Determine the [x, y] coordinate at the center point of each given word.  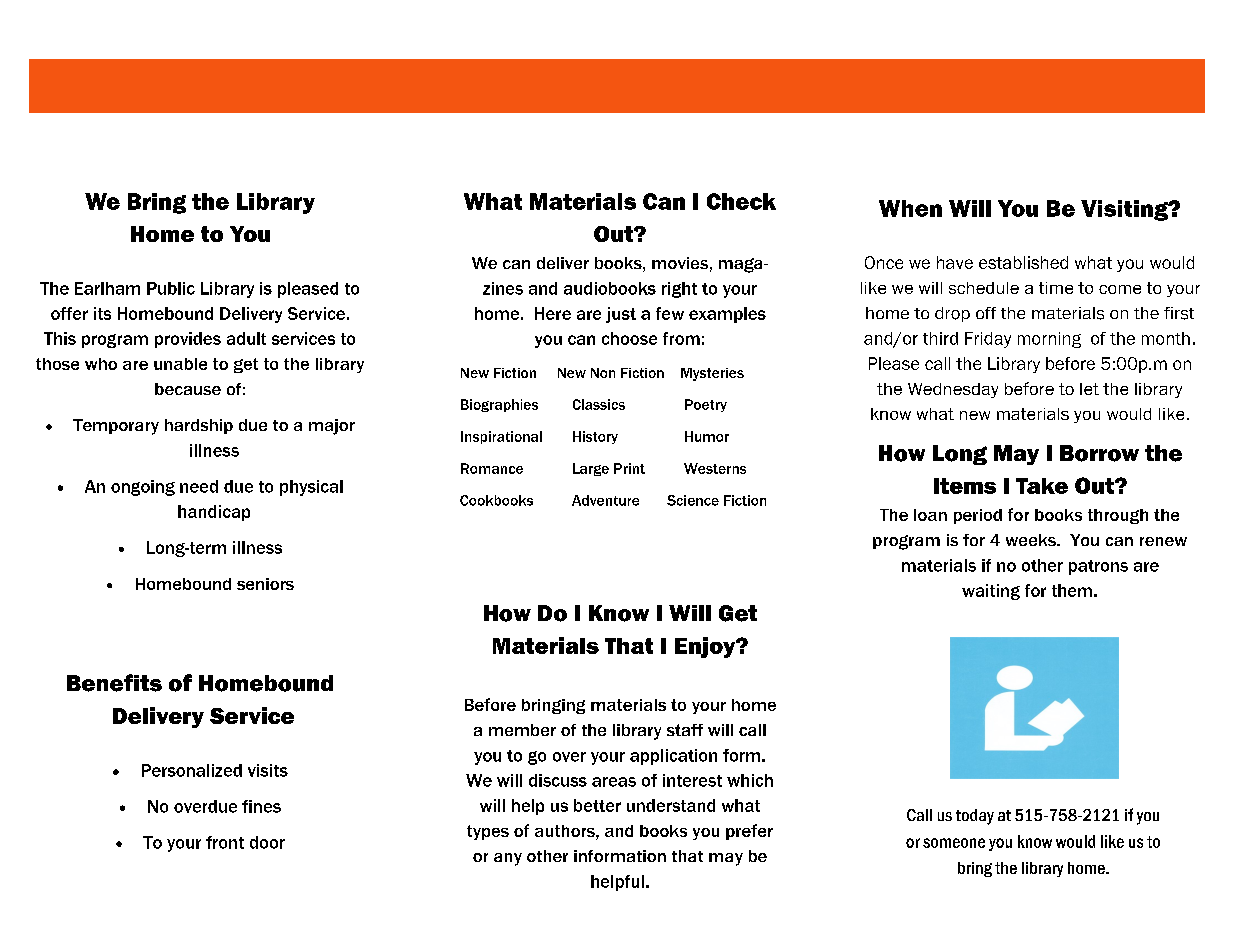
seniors [265, 584]
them [1072, 590]
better [597, 805]
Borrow [1099, 453]
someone [954, 843]
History [595, 437]
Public [171, 288]
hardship [199, 426]
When [910, 208]
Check [741, 201]
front [225, 842]
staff [685, 730]
